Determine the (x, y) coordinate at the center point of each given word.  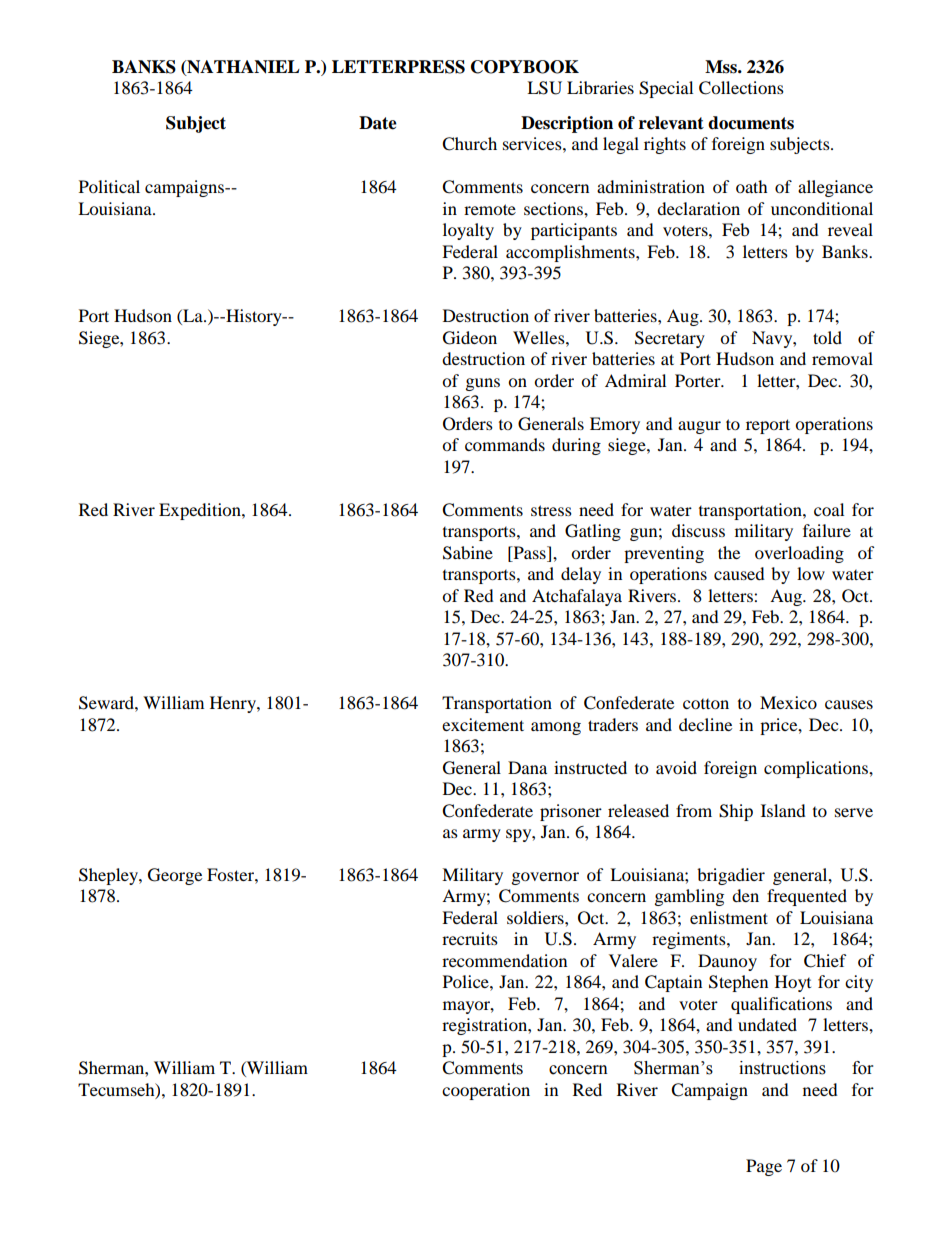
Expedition (201, 511)
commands (505, 444)
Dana (527, 767)
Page (764, 1167)
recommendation (504, 960)
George (175, 876)
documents (751, 123)
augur (699, 427)
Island (783, 810)
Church (469, 144)
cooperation (486, 1091)
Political (109, 186)
